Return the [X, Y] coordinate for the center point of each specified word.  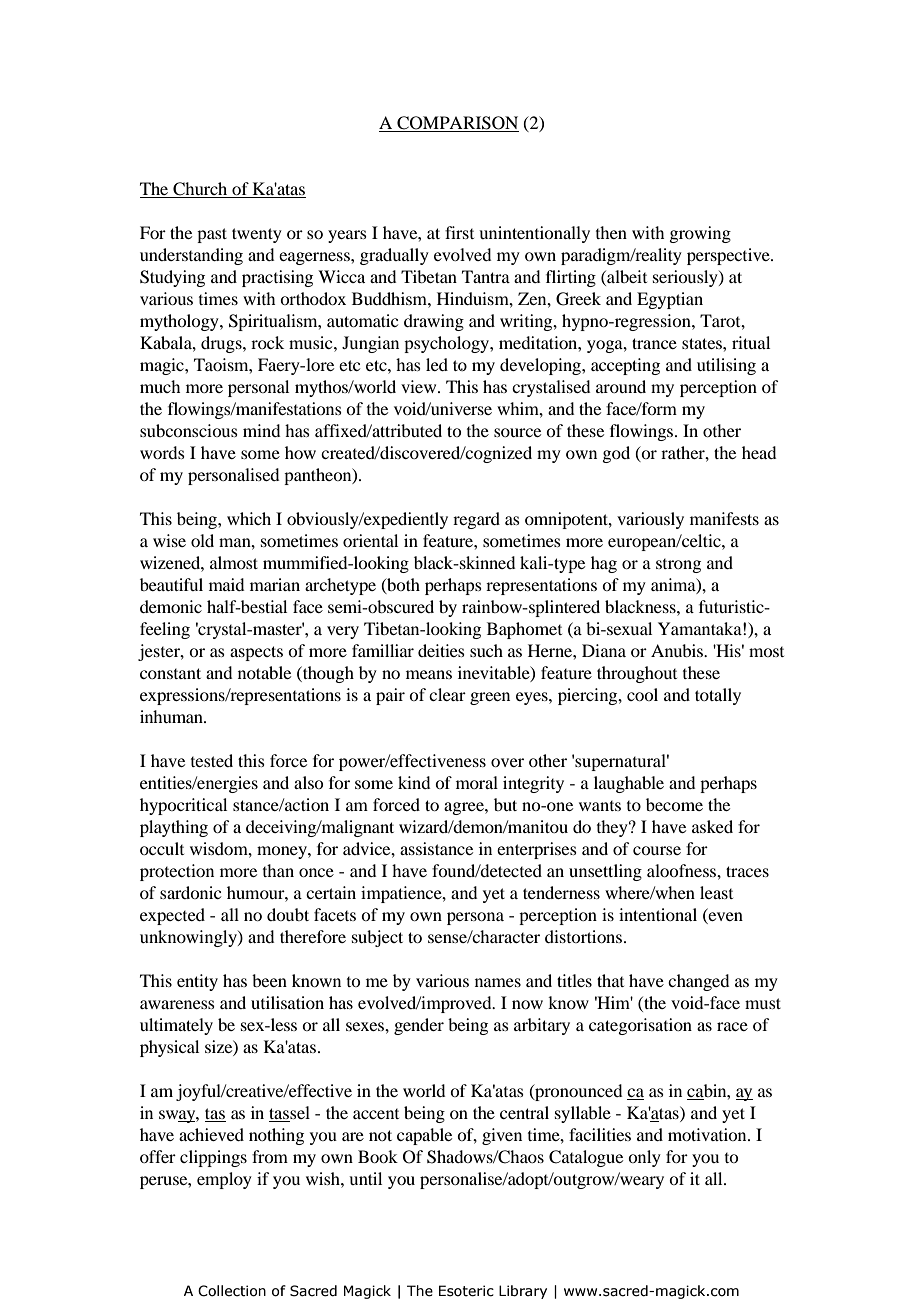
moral [477, 782]
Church [200, 190]
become [674, 804]
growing [700, 234]
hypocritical [183, 806]
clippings [213, 1158]
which [249, 518]
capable [424, 1136]
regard [476, 520]
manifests [724, 518]
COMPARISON [457, 124]
